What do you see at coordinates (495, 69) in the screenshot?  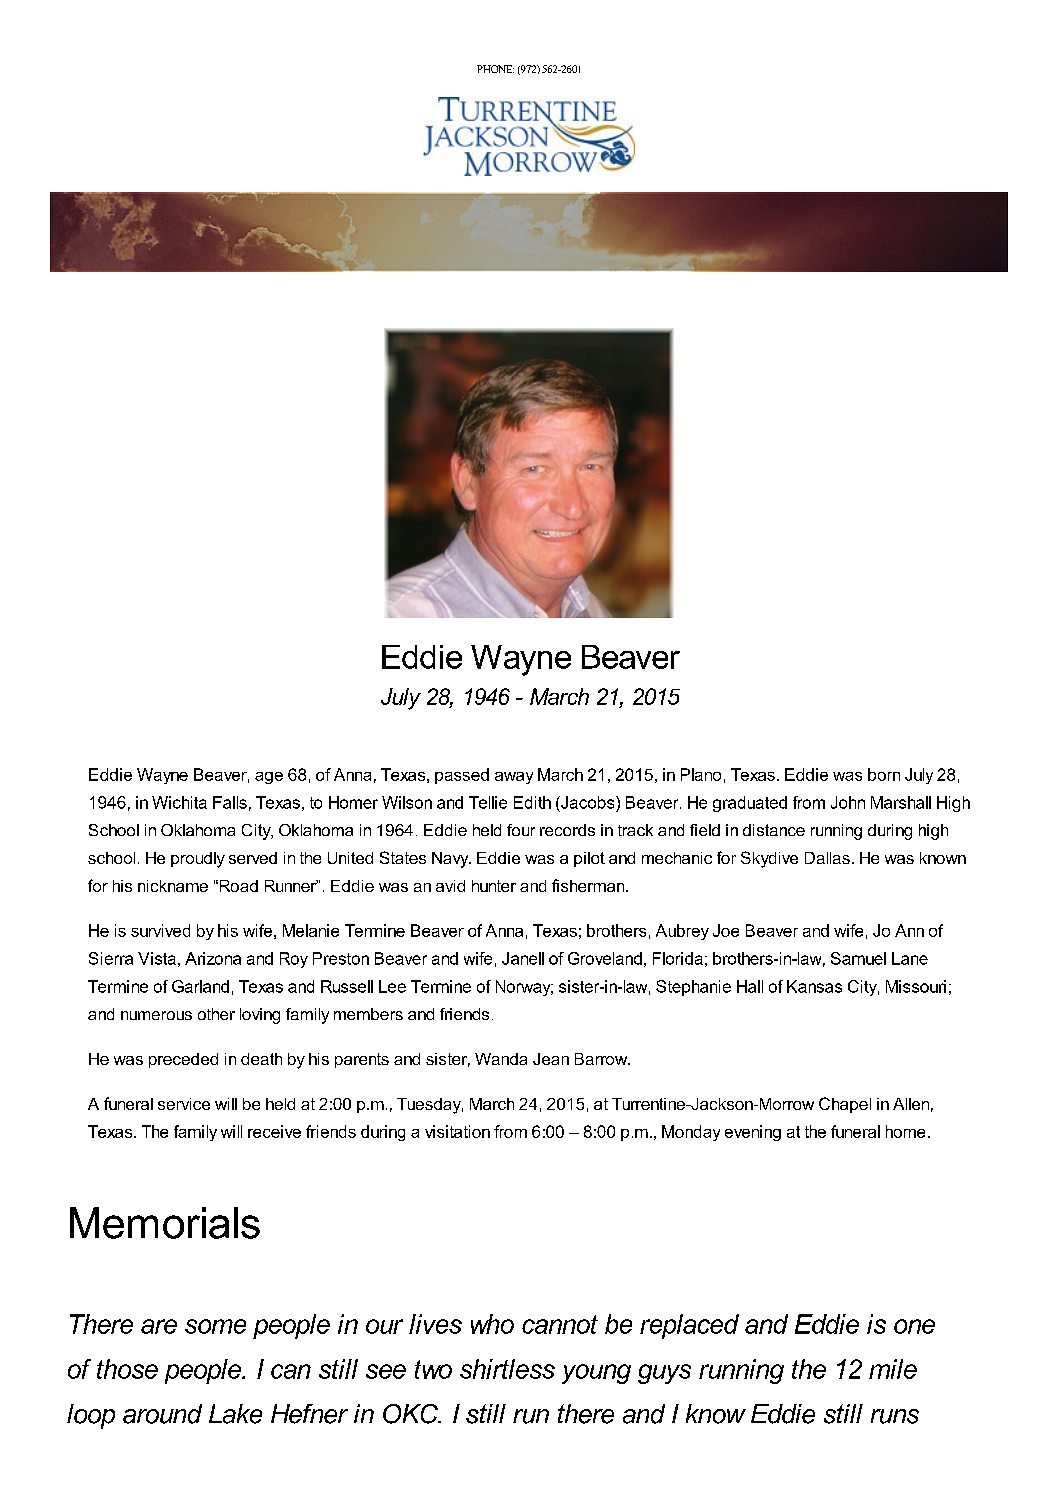 I see `PHONE` at bounding box center [495, 69].
